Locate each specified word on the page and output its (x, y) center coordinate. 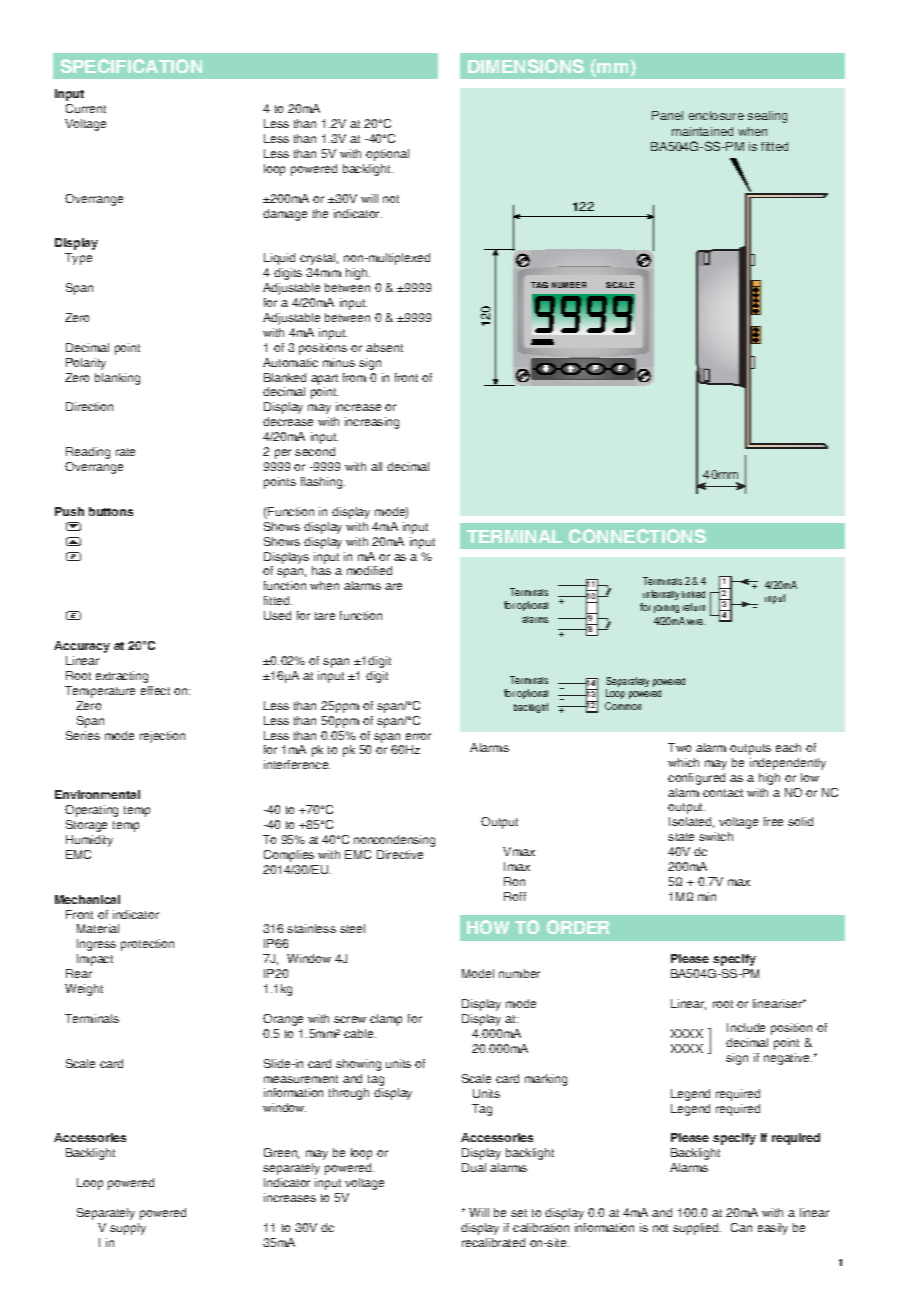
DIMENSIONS (526, 66)
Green (281, 1153)
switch (716, 836)
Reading (88, 453)
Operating (91, 811)
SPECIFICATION (131, 66)
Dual (474, 1167)
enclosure (716, 115)
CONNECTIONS (637, 536)
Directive (400, 854)
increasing (372, 423)
